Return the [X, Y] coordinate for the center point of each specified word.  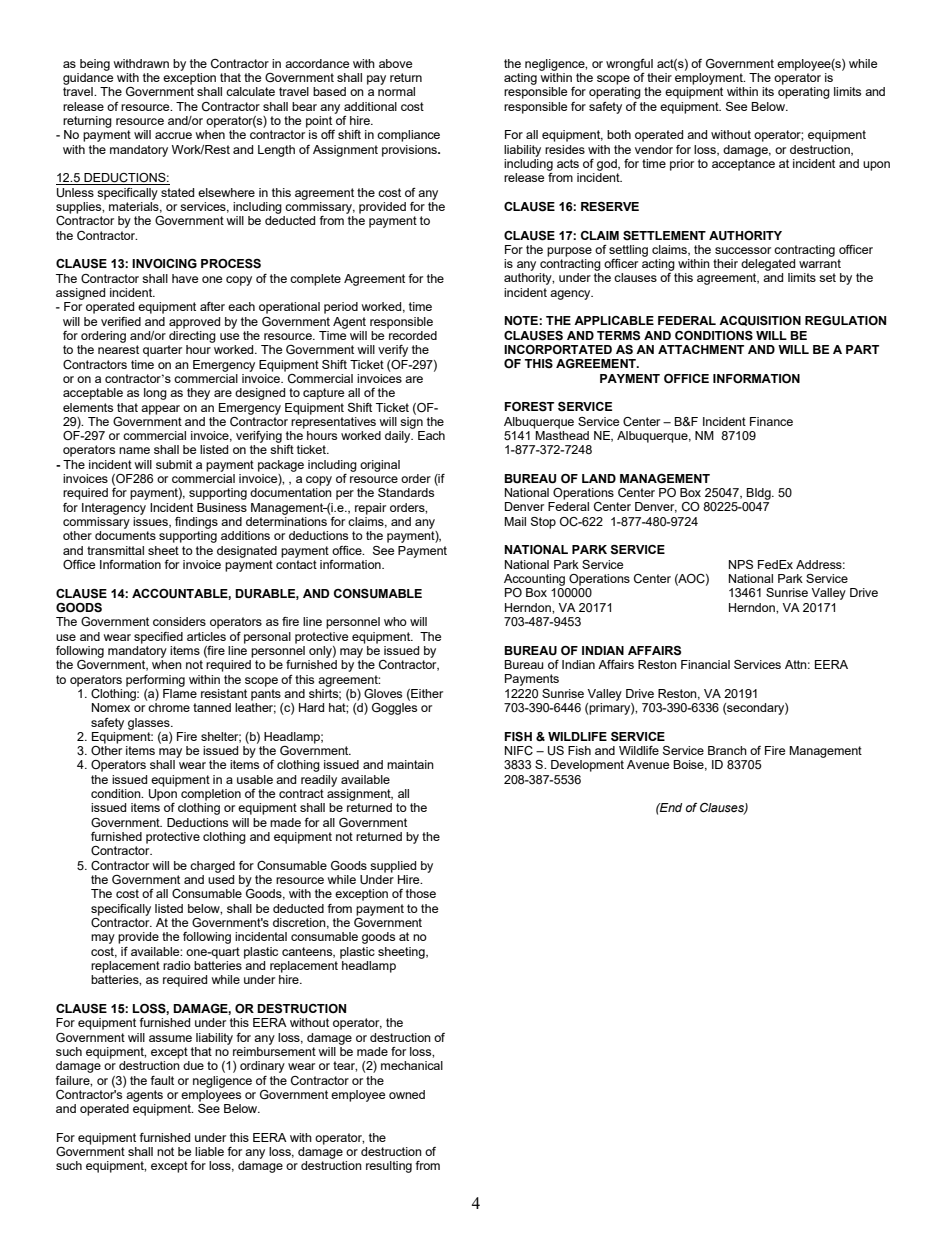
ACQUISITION [760, 321]
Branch [727, 750]
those [421, 893]
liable [209, 1151]
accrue [173, 135]
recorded [412, 334]
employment [710, 77]
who [395, 621]
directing [192, 335]
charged [212, 867]
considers [179, 621]
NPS [741, 564]
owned [407, 1094]
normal [396, 91]
